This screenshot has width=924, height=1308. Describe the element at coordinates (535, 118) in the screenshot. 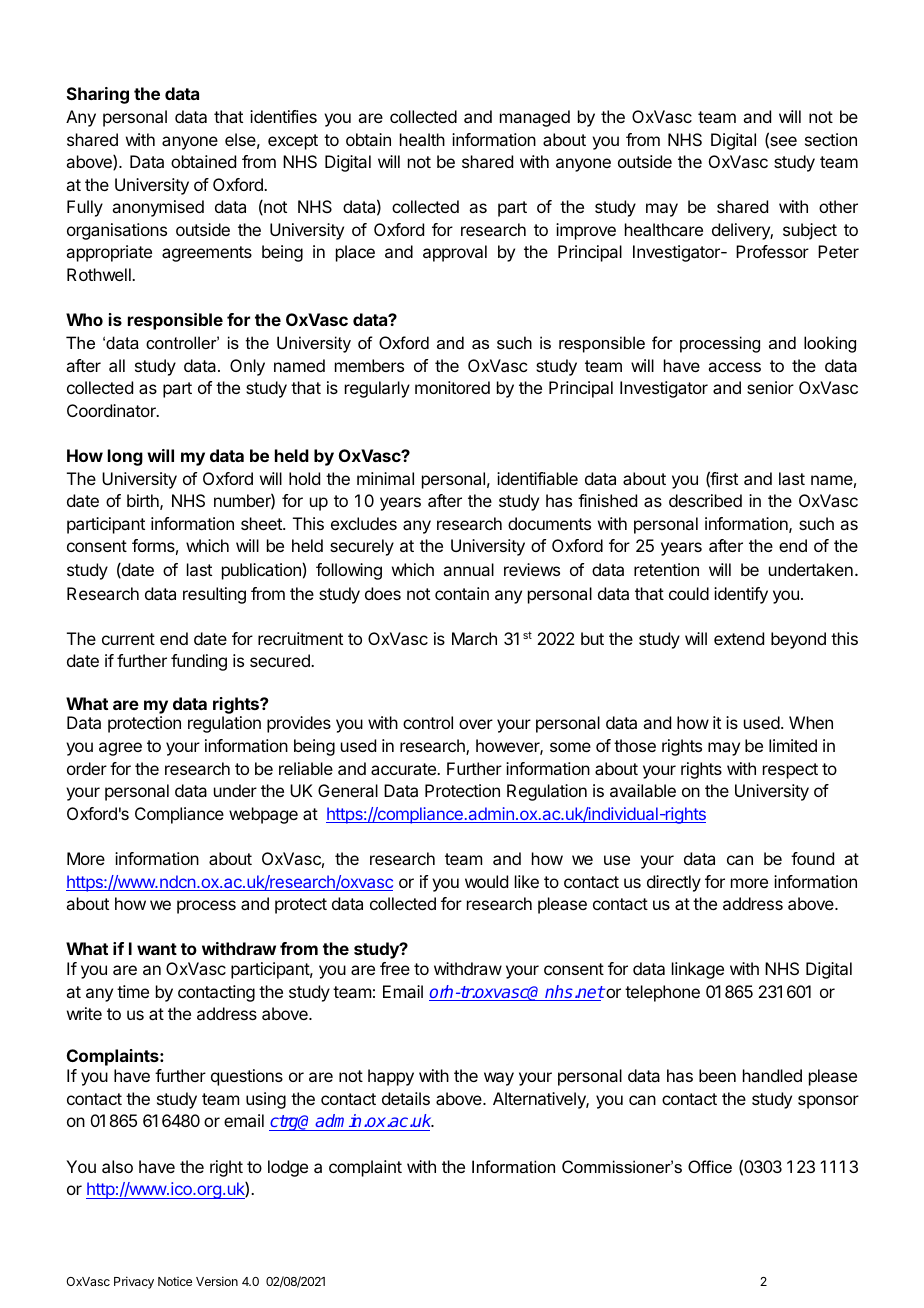

I see `managed` at that location.
